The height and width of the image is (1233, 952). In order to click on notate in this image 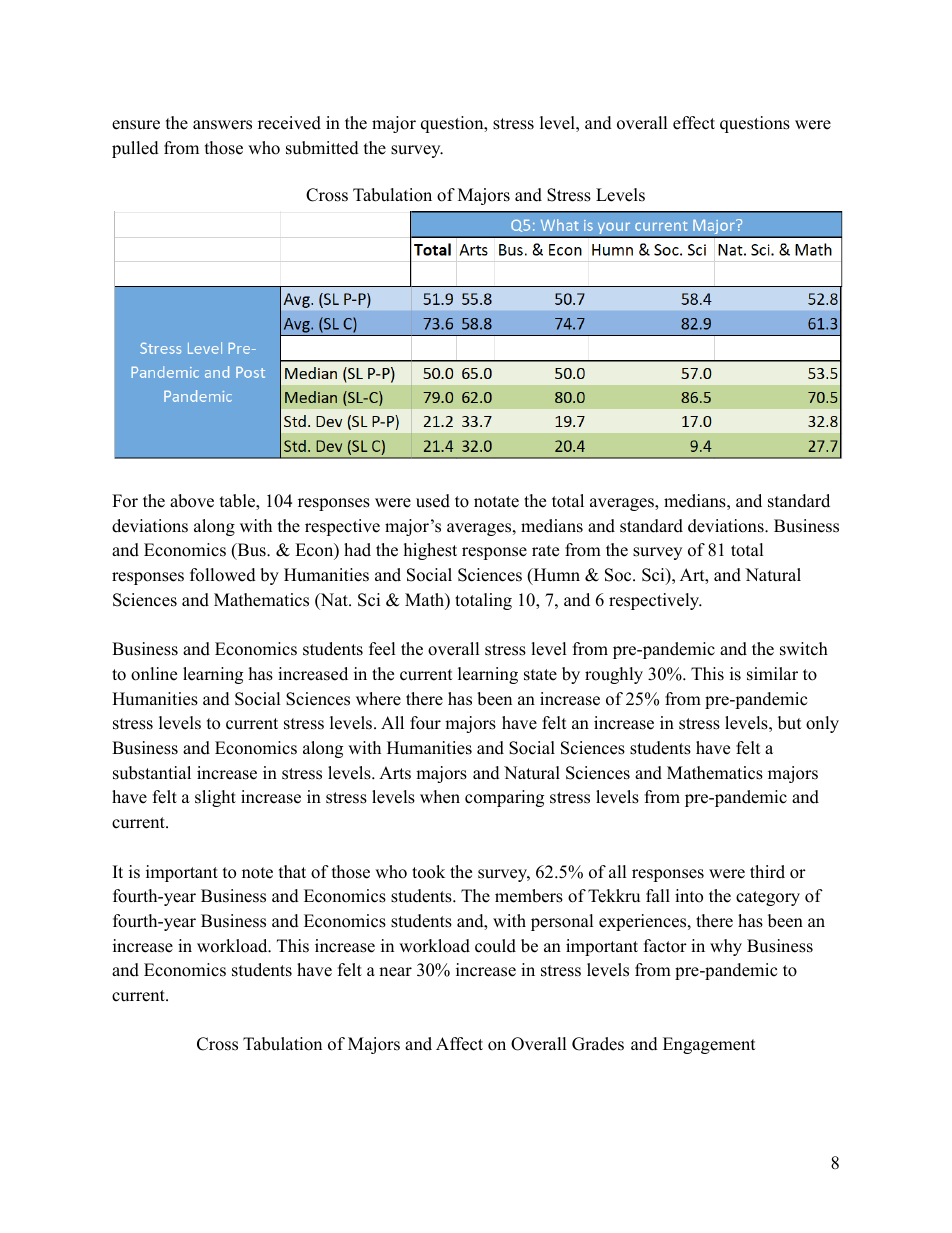, I will do `click(496, 502)`.
